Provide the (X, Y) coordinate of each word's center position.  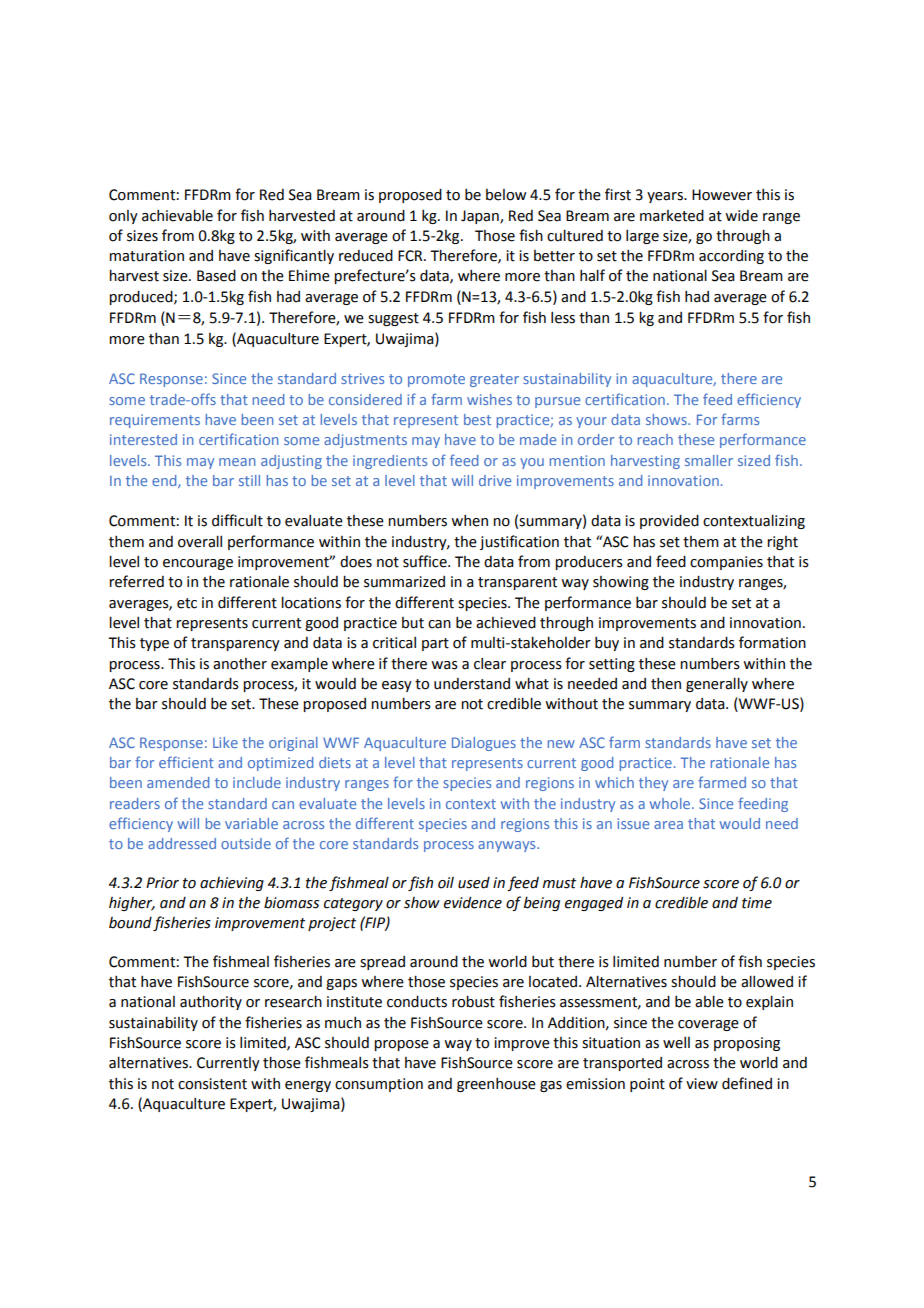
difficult (237, 520)
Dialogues (484, 744)
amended (178, 782)
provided (669, 522)
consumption (379, 1085)
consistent (212, 1084)
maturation (146, 256)
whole (671, 803)
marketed (672, 216)
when (469, 521)
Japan (481, 217)
